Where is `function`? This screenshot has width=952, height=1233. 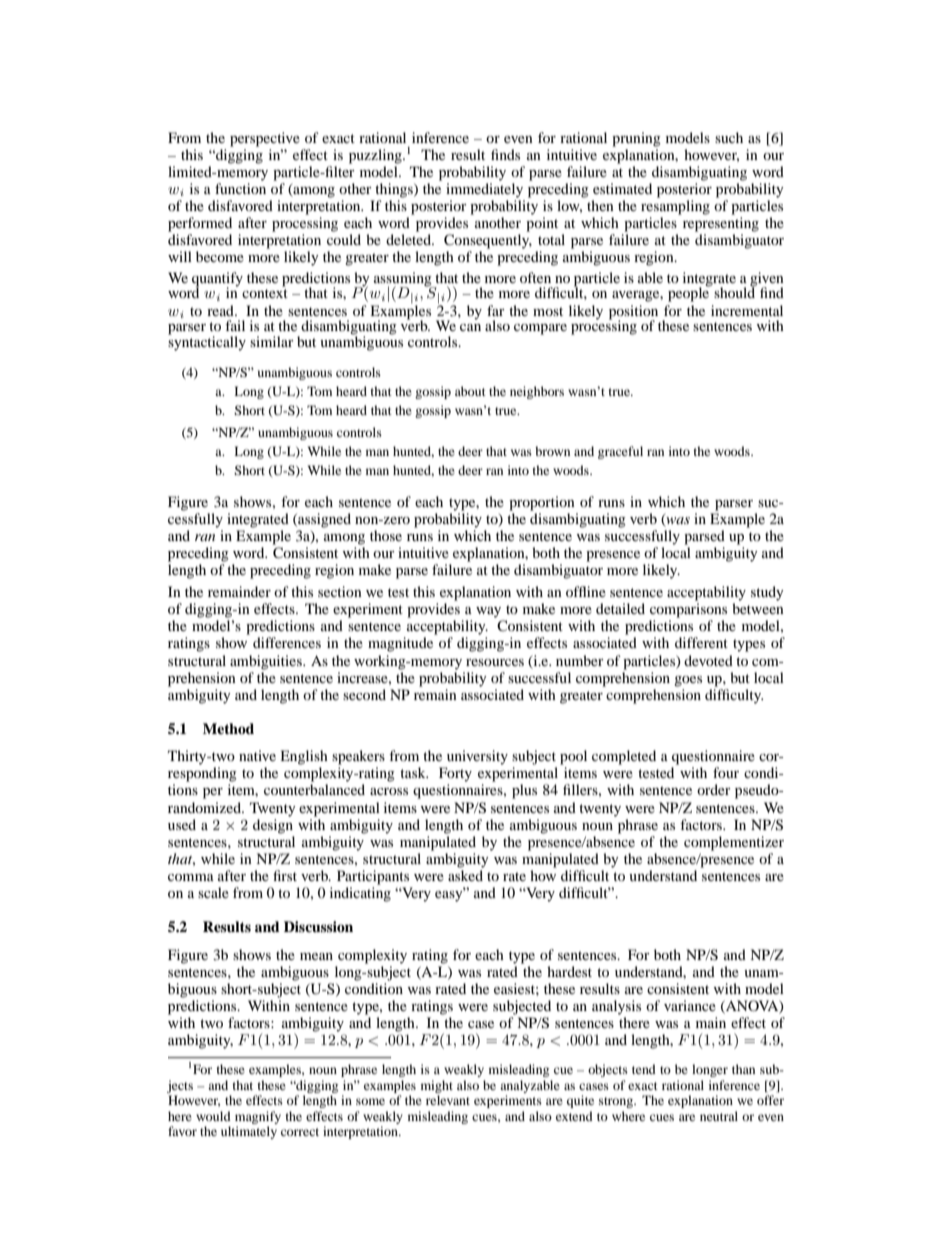 function is located at coordinates (240, 188).
